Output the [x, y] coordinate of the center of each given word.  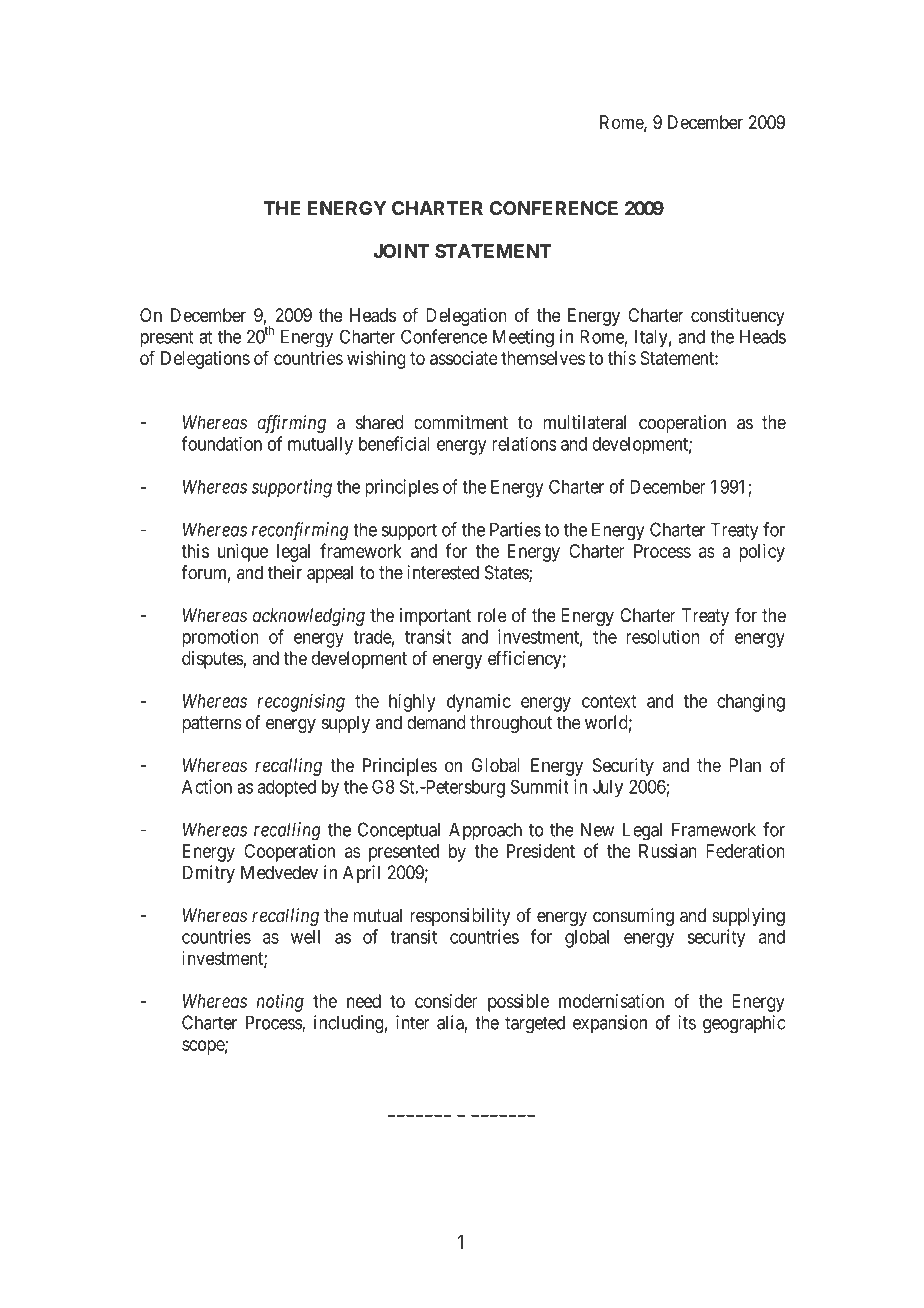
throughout [511, 724]
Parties [515, 529]
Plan [745, 765]
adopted [287, 788]
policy [762, 552]
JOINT [401, 251]
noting [280, 1003]
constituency [738, 317]
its [687, 1022]
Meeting [523, 338]
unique [243, 552]
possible [518, 1003]
